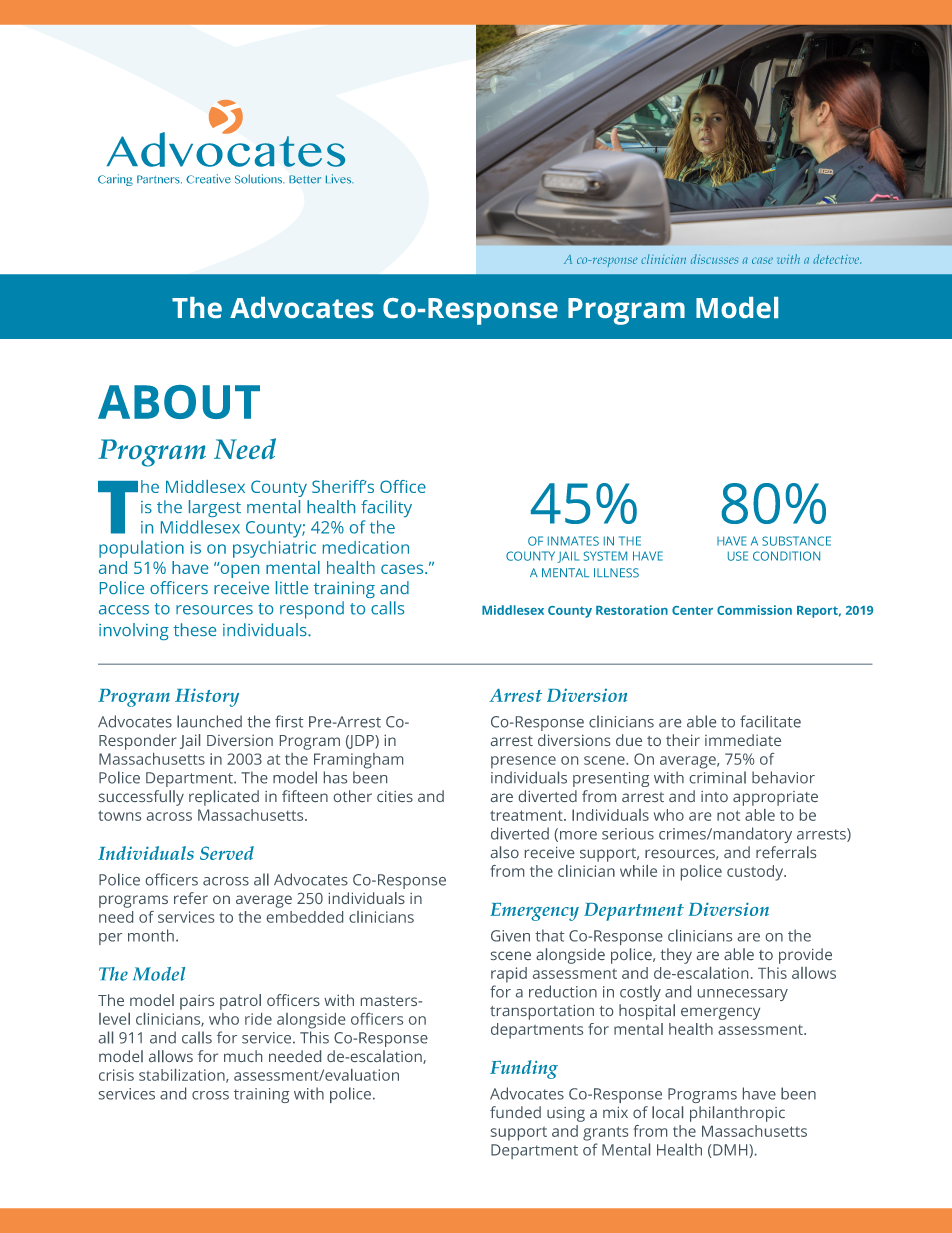 This document has height=1233, width=952. What do you see at coordinates (770, 721) in the document?
I see `facilitate` at bounding box center [770, 721].
